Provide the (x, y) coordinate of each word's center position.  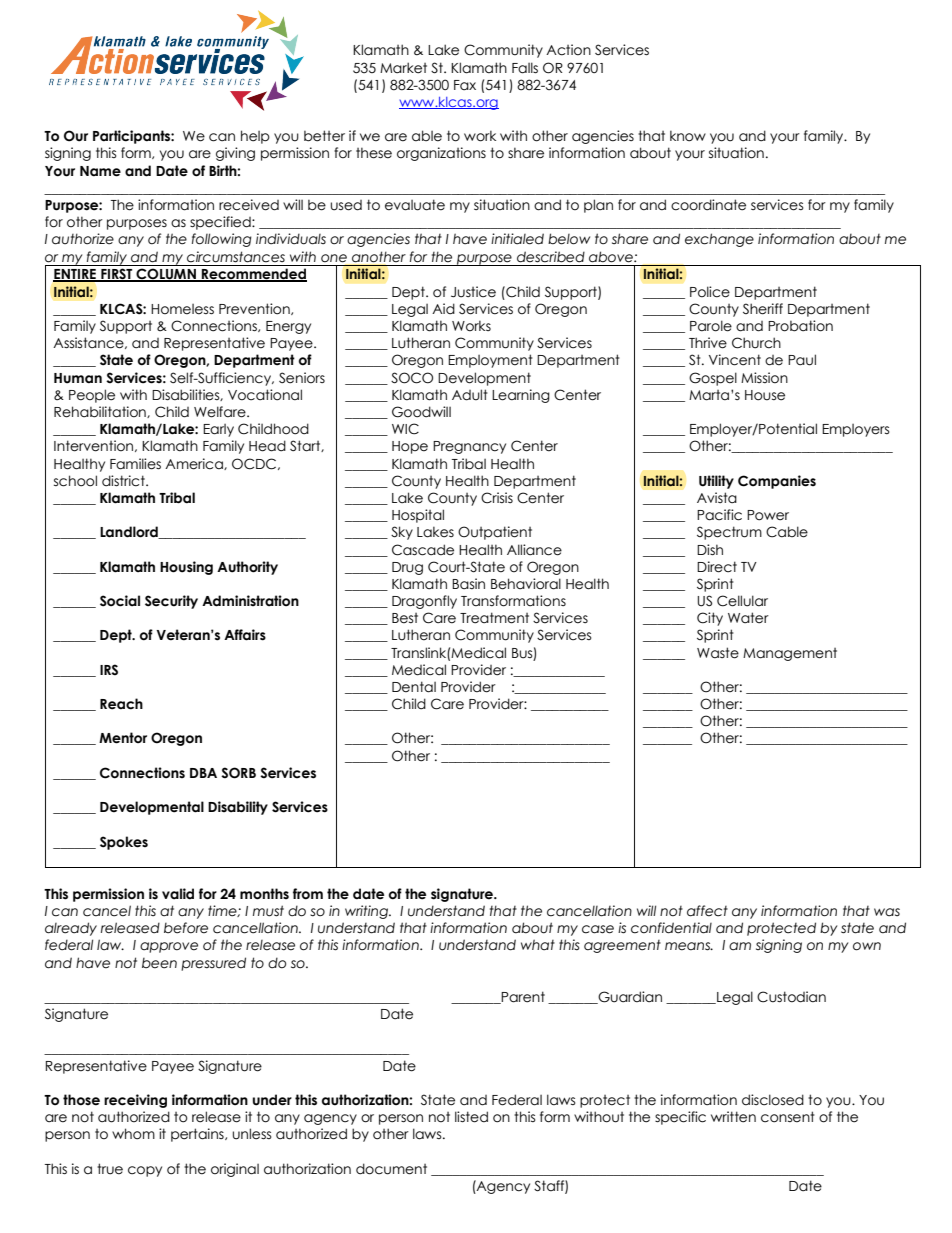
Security (171, 602)
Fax (465, 85)
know (688, 136)
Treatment (494, 618)
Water (748, 618)
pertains (198, 1135)
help (255, 137)
